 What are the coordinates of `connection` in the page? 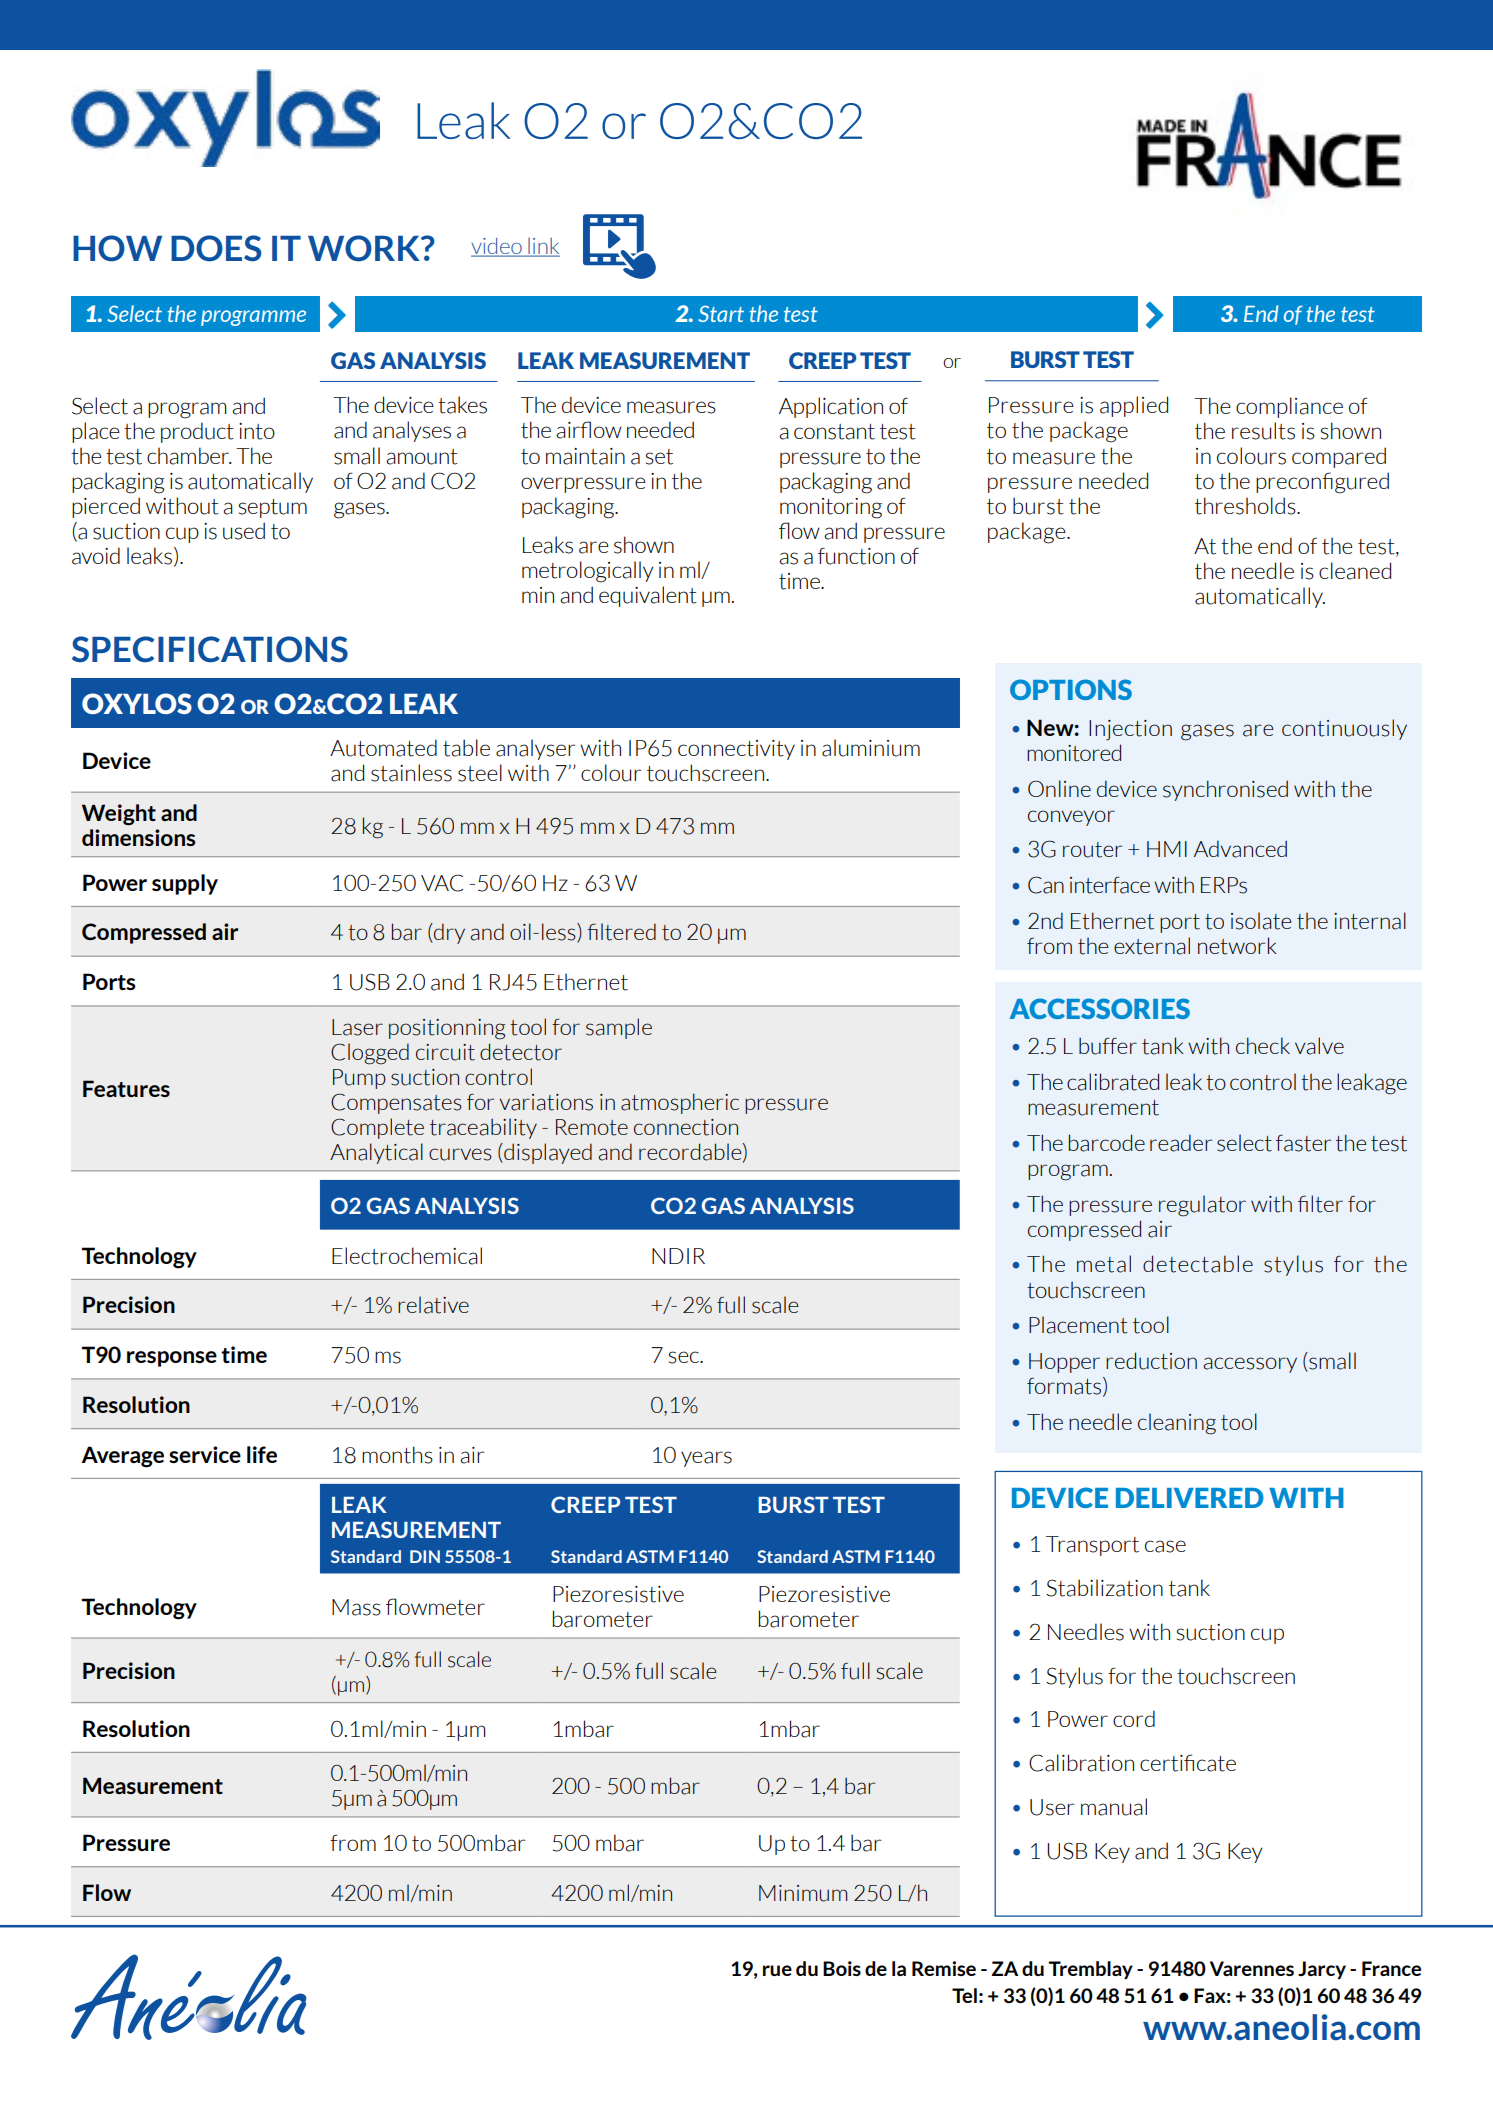 It's located at (686, 1127).
